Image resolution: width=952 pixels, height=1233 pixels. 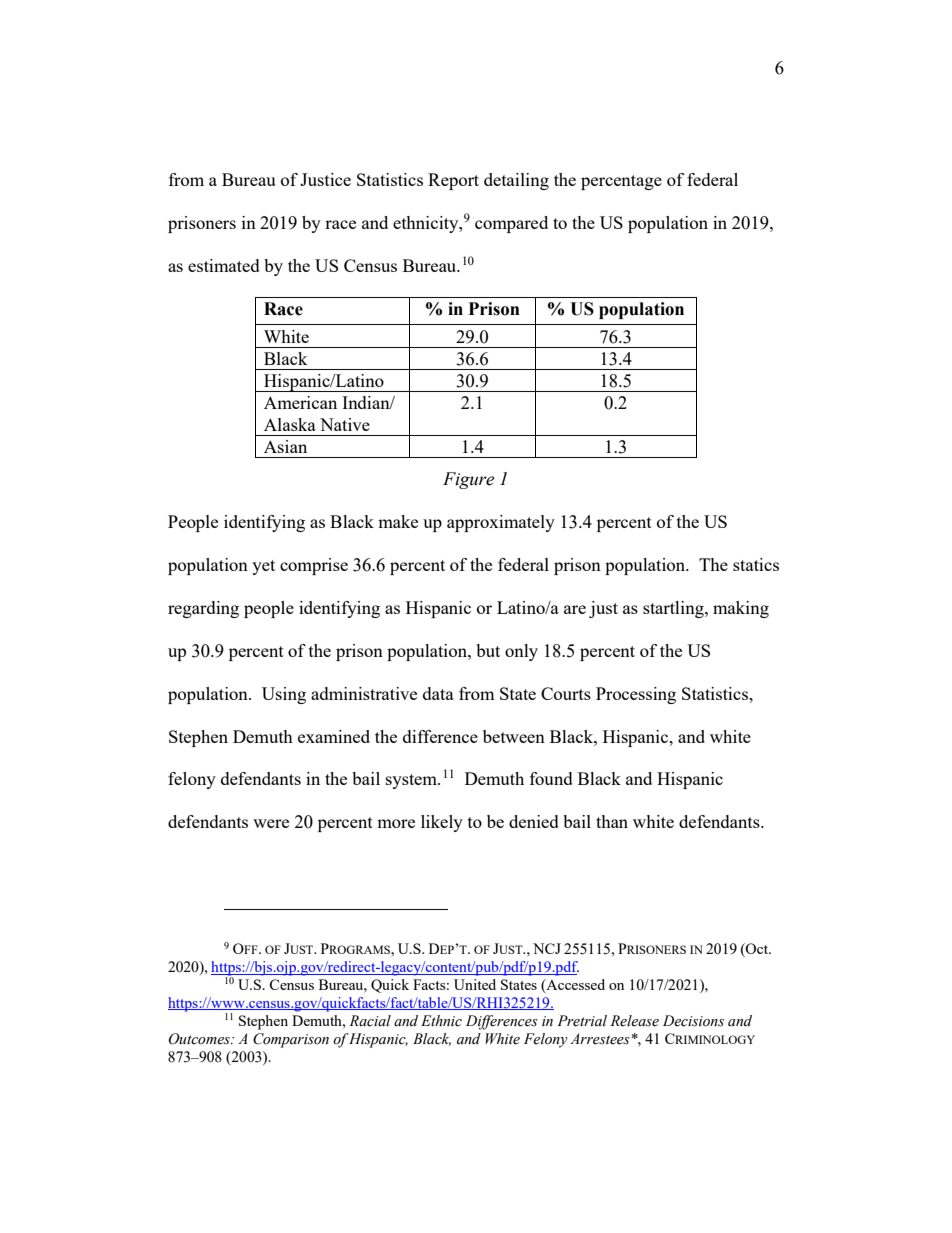 What do you see at coordinates (442, 823) in the page?
I see `likely` at bounding box center [442, 823].
